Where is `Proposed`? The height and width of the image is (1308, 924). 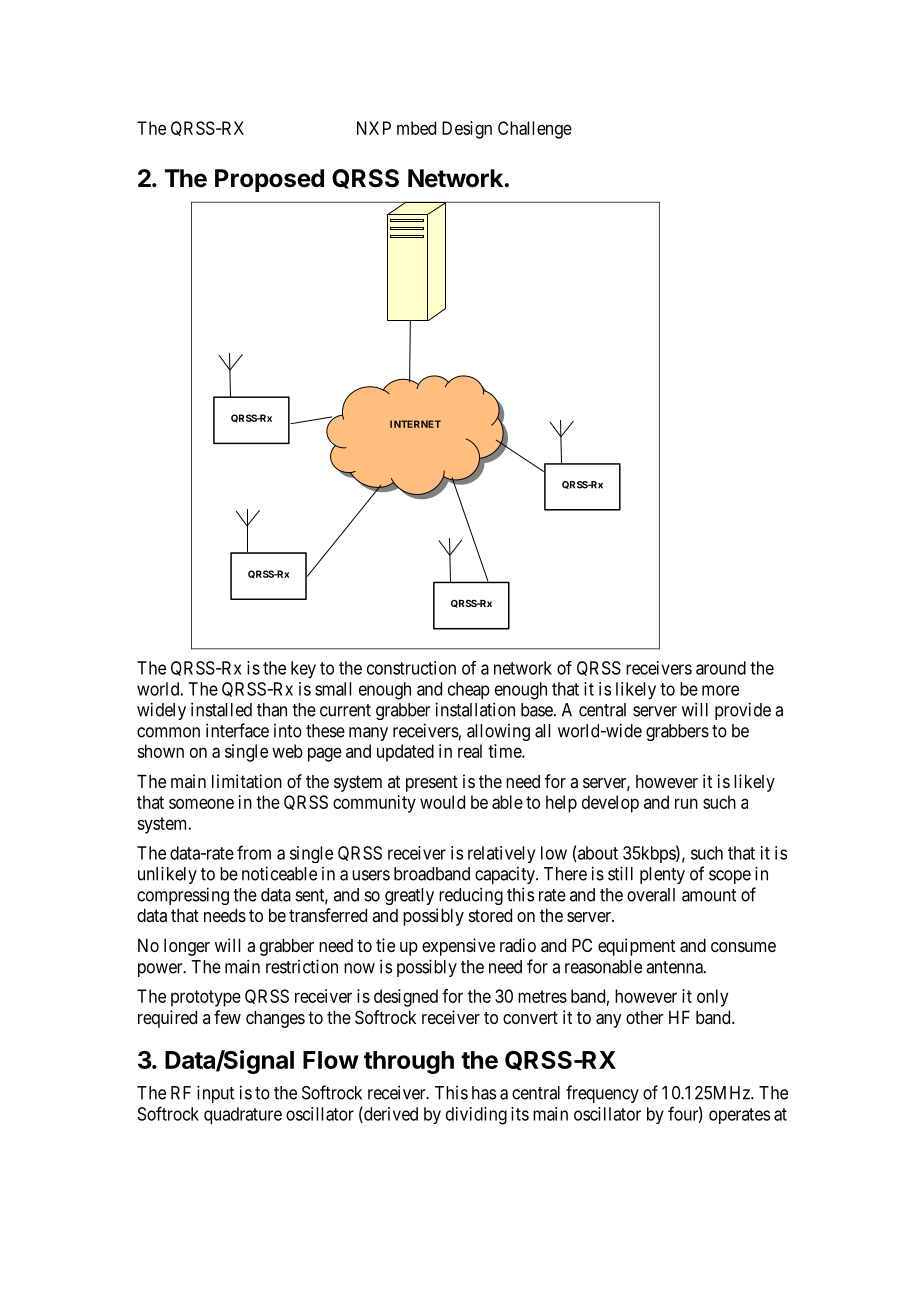
Proposed is located at coordinates (269, 180).
